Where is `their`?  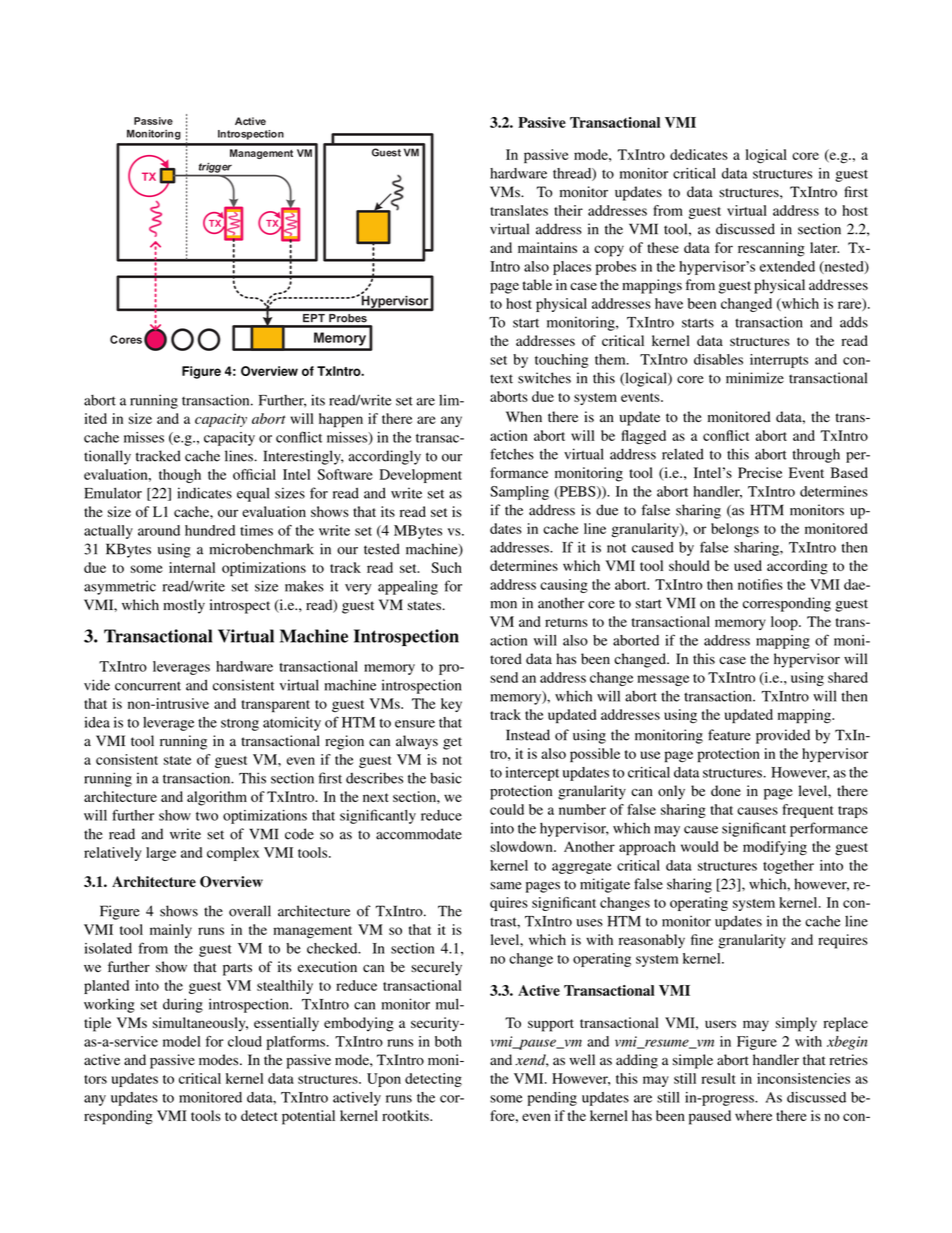 their is located at coordinates (568, 210).
